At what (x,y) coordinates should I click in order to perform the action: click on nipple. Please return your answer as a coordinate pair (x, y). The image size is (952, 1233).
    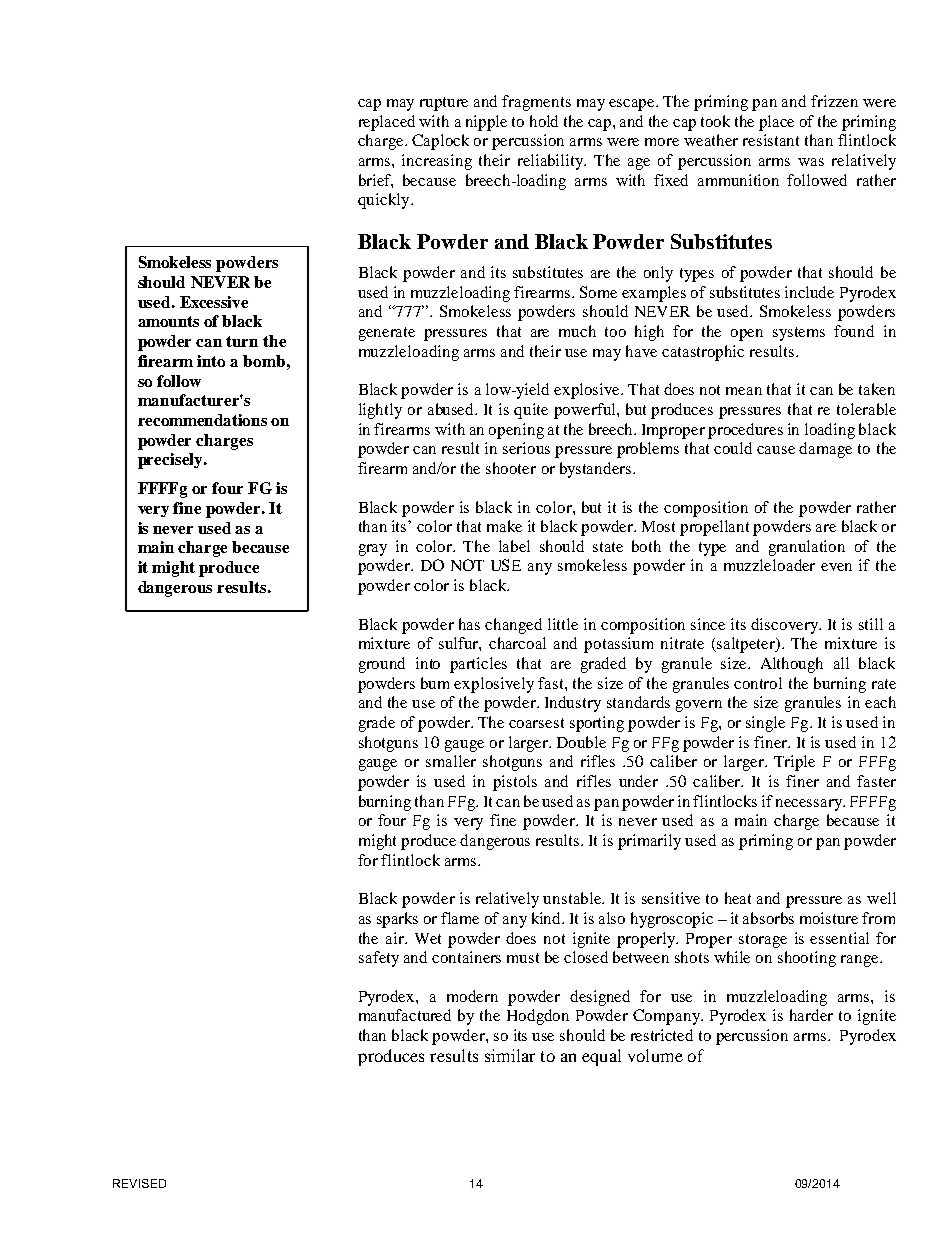
    Looking at the image, I should click on (486, 123).
